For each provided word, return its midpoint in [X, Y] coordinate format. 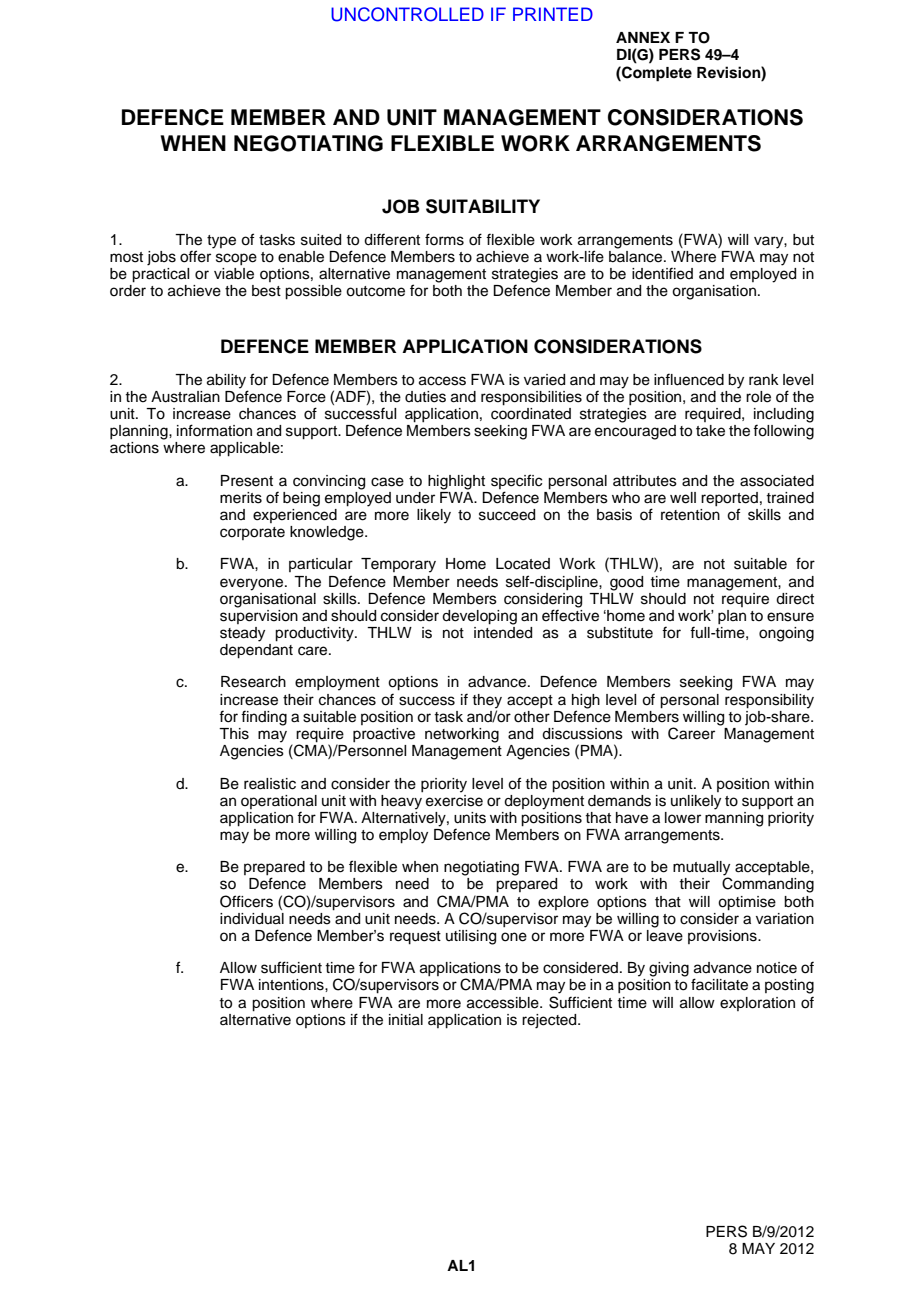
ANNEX [643, 37]
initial [406, 1020]
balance [637, 255]
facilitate [719, 984]
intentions [292, 985]
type [221, 242]
